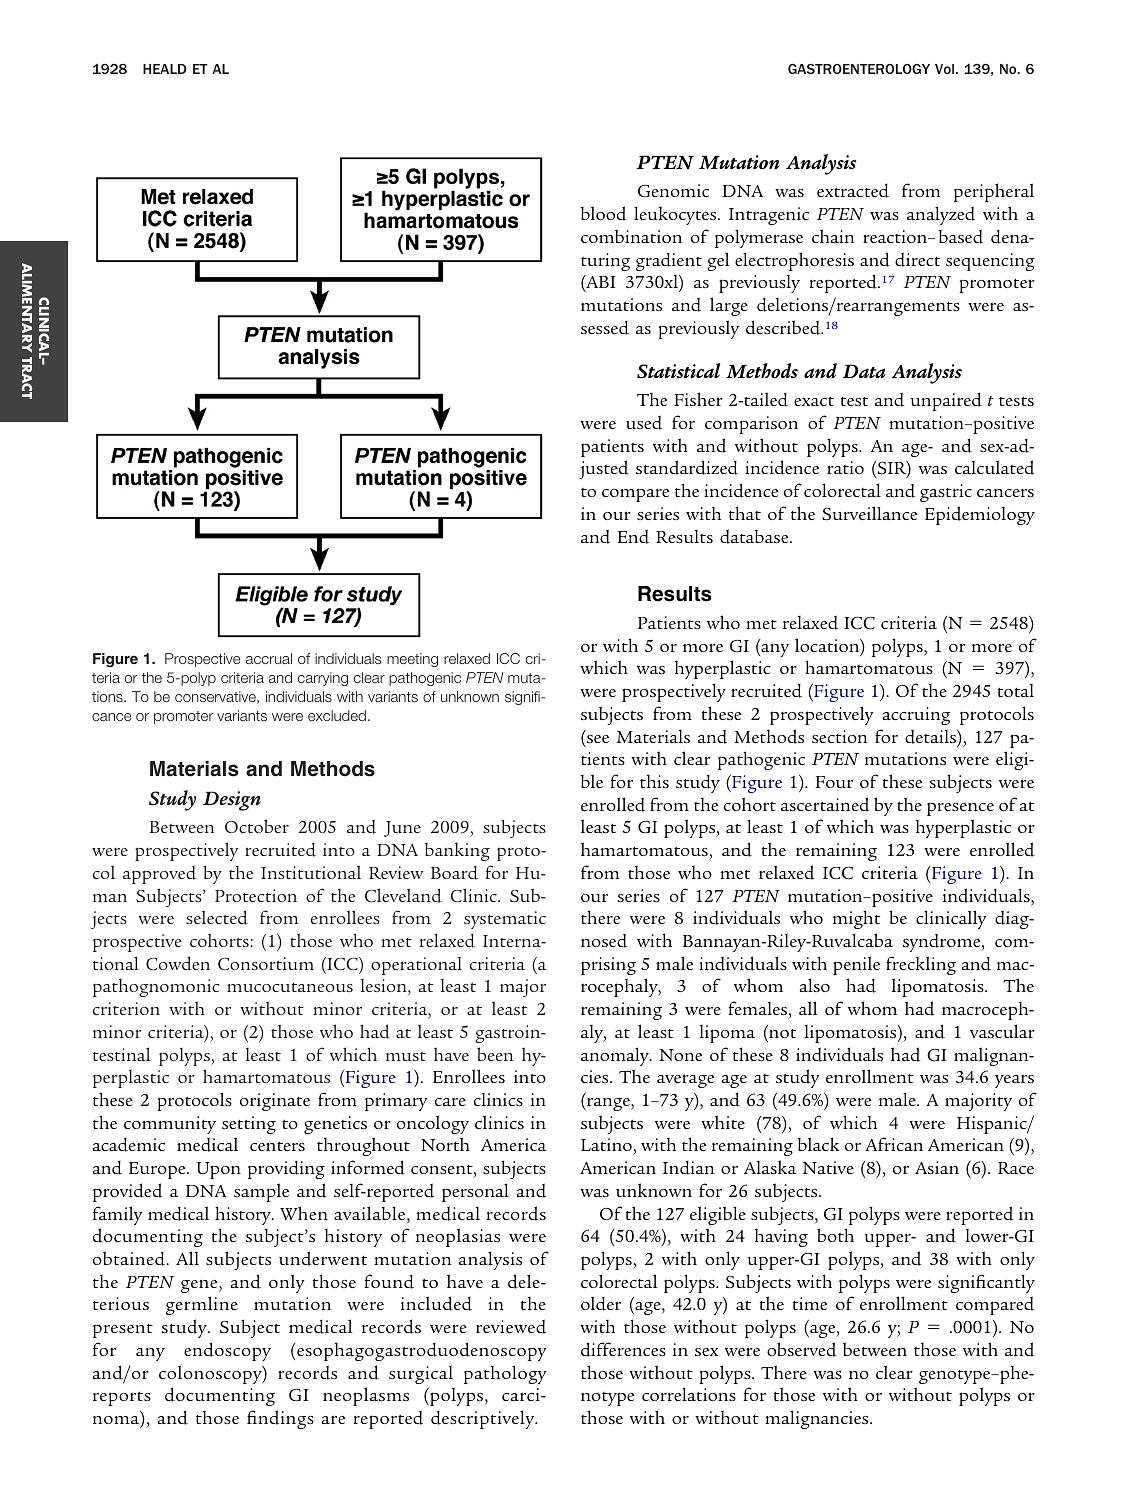  What do you see at coordinates (946, 69) in the screenshot?
I see `Vol` at bounding box center [946, 69].
